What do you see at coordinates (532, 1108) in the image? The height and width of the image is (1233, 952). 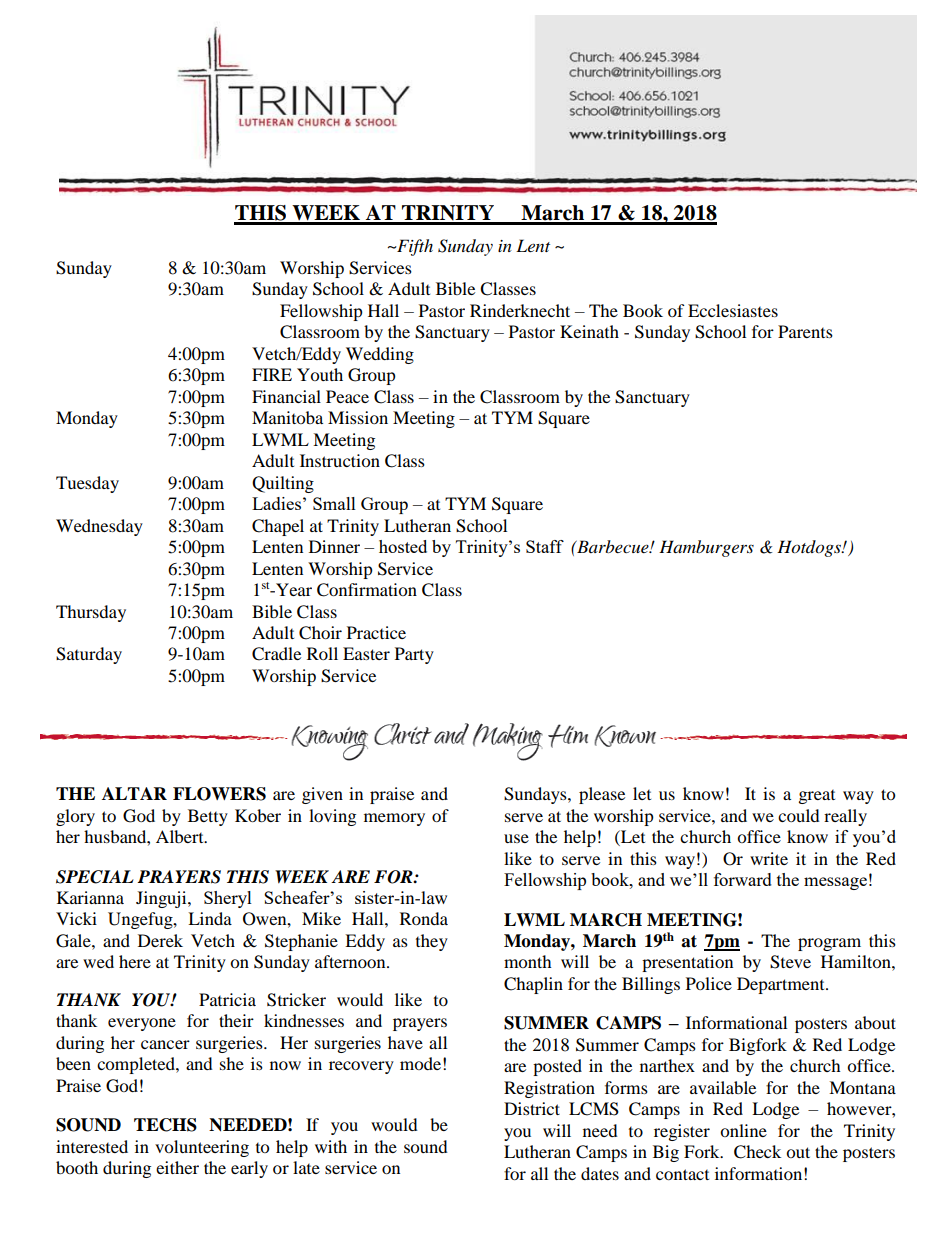 I see `District` at bounding box center [532, 1108].
